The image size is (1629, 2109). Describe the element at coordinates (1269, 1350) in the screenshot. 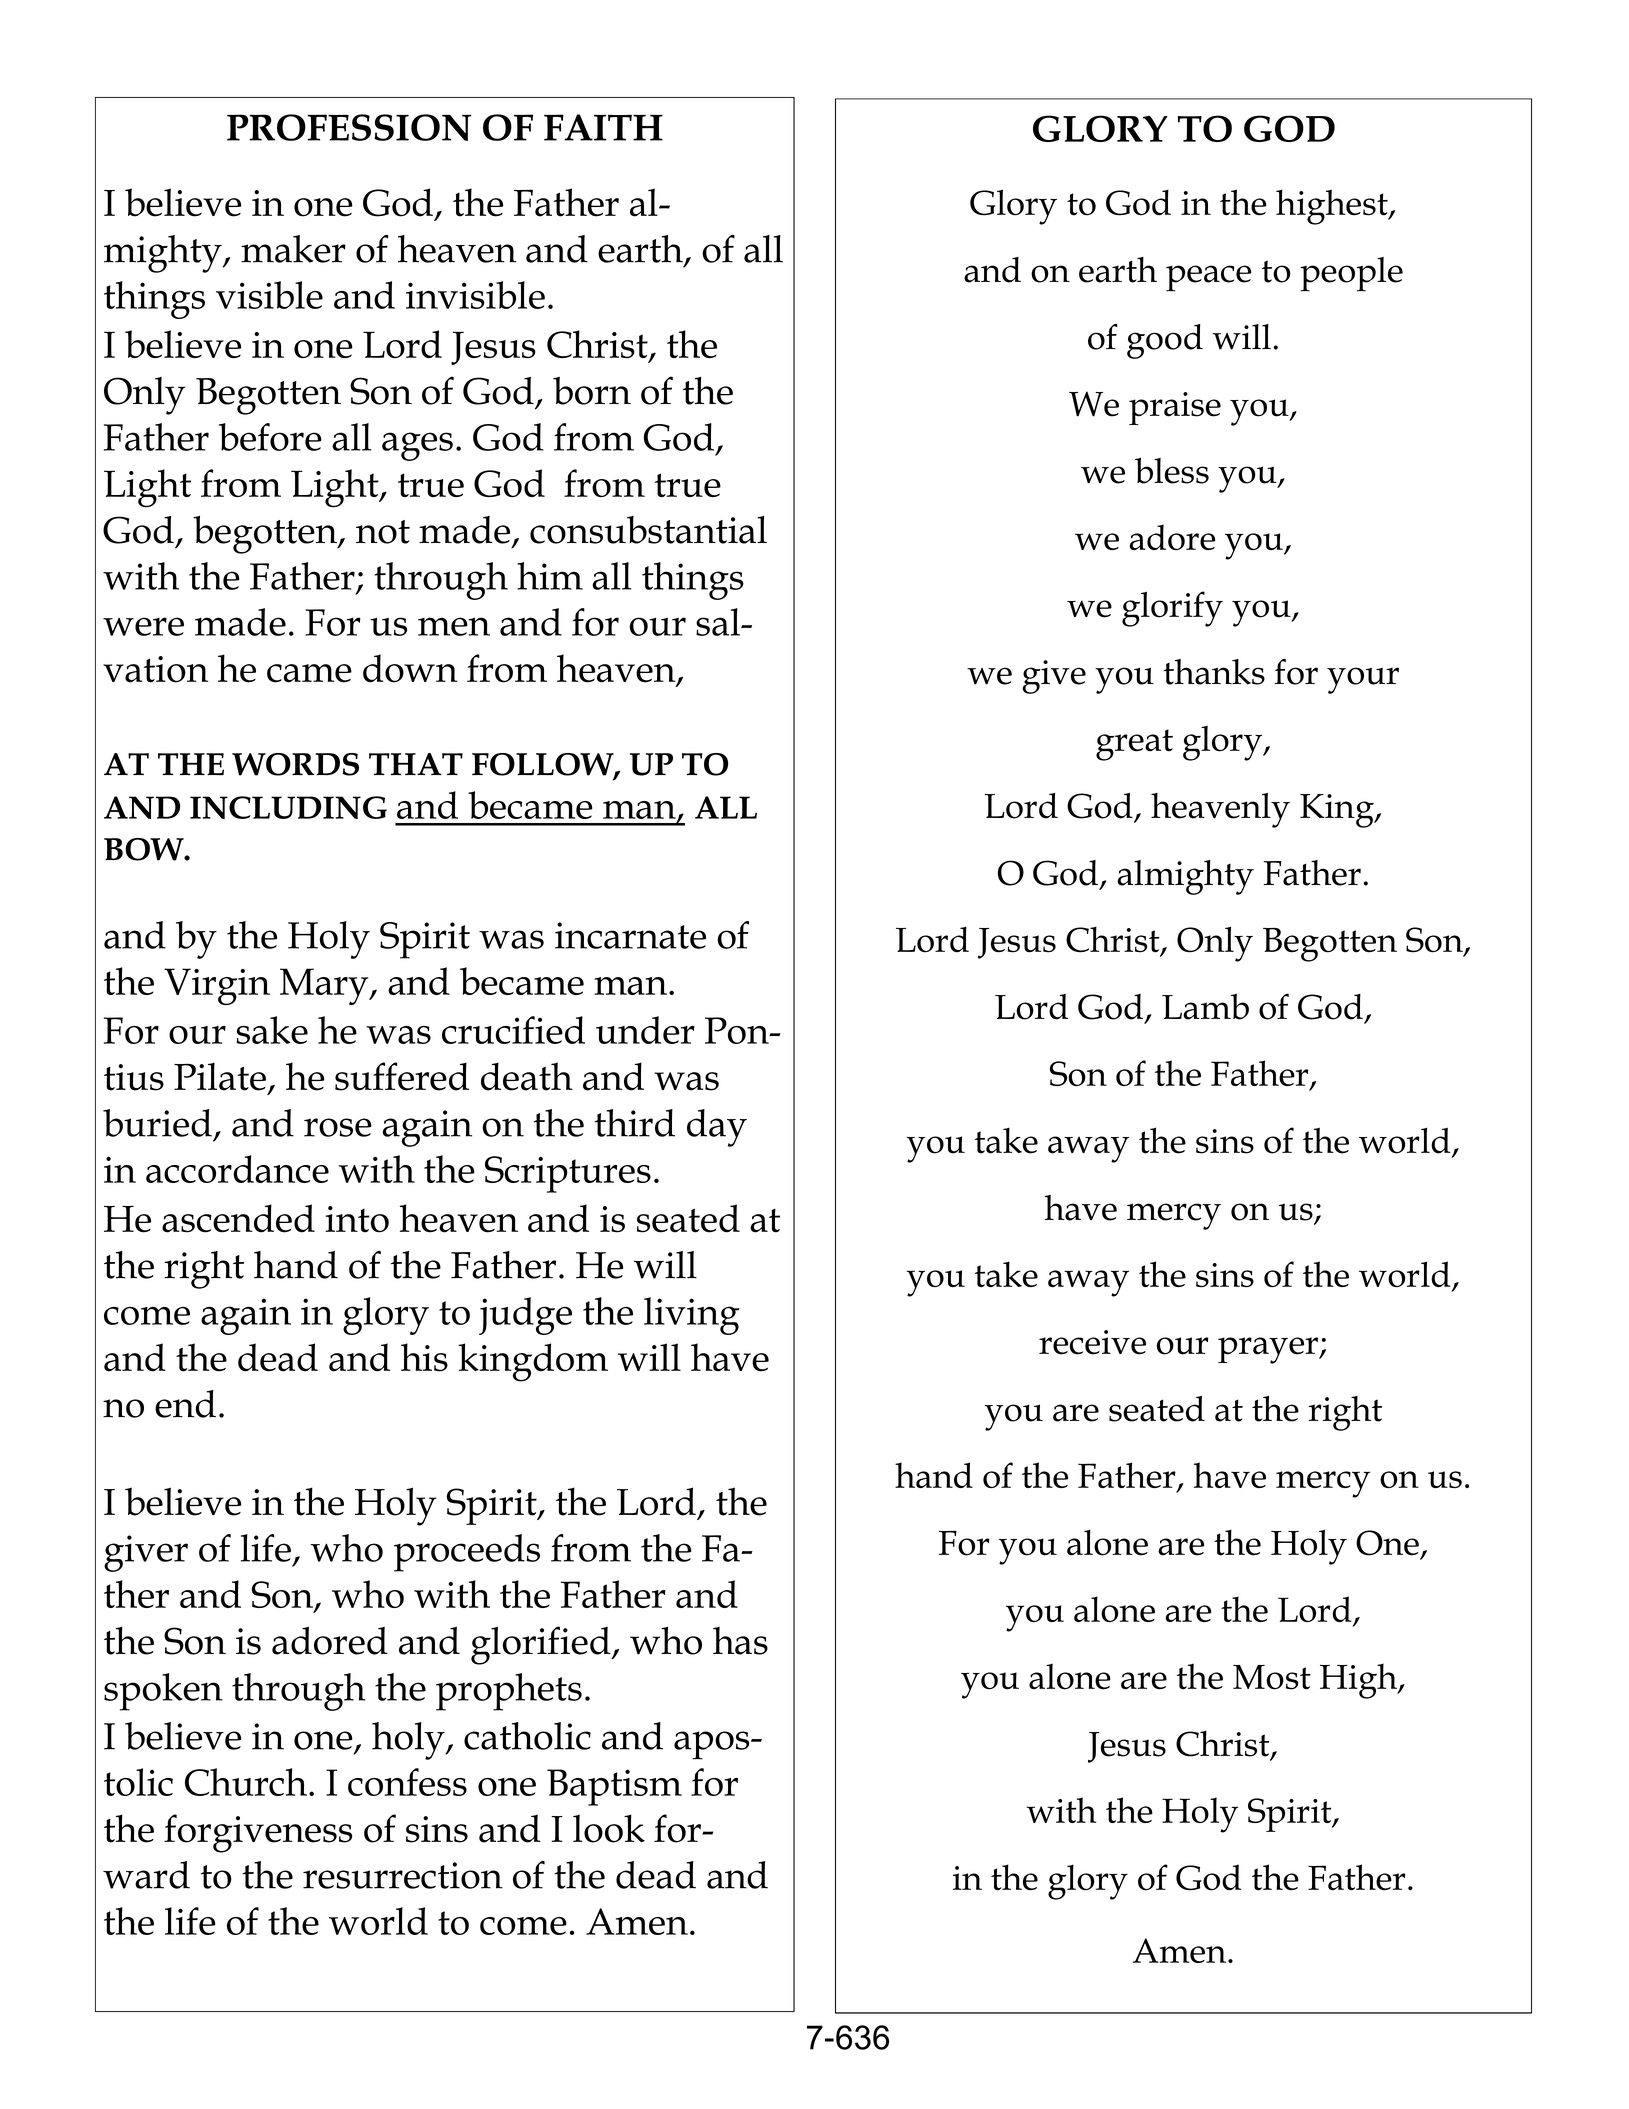

I see `prayer` at that location.
